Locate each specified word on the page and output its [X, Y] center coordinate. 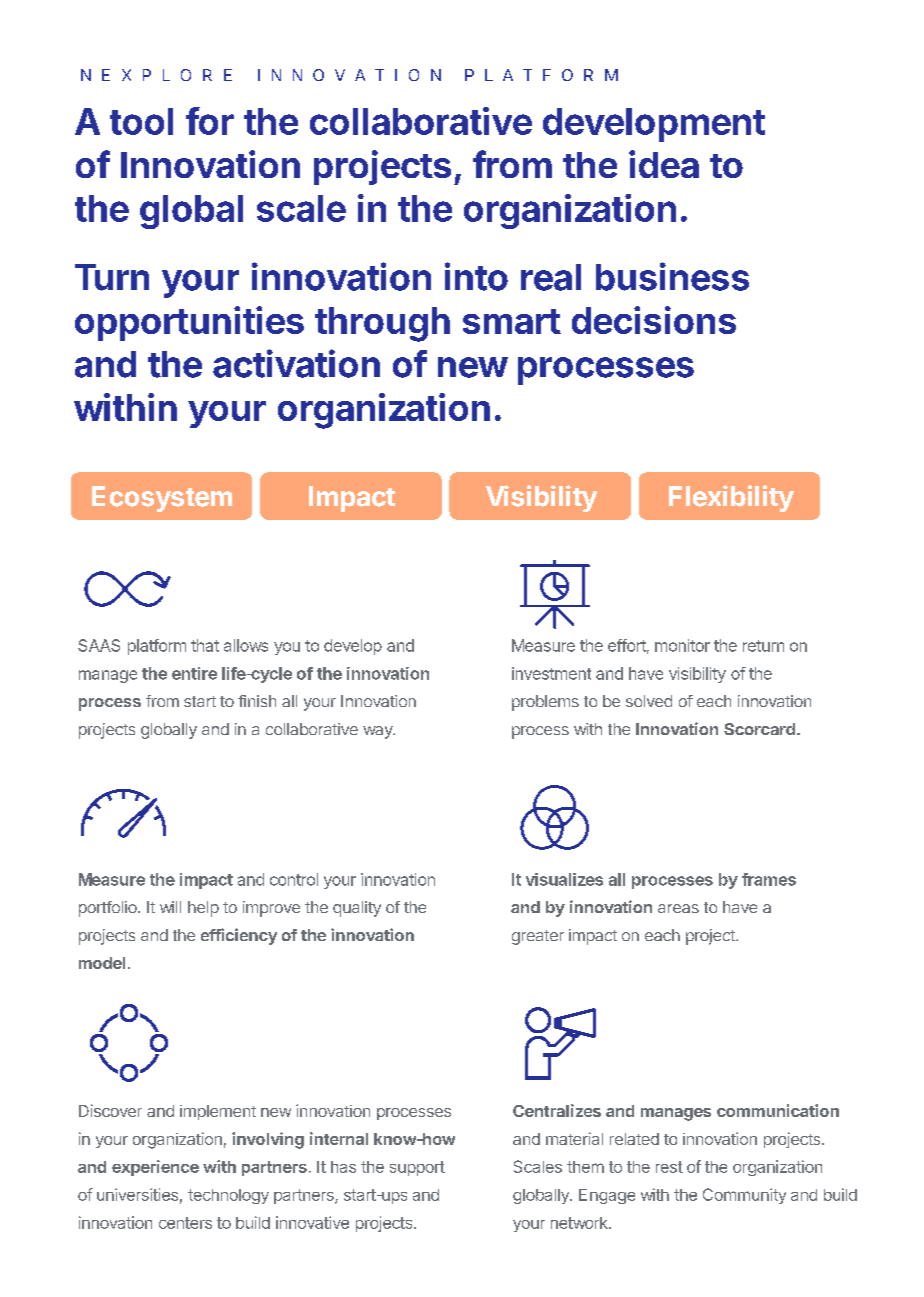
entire [194, 673]
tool [141, 121]
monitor [682, 645]
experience [155, 1168]
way [379, 732]
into [476, 276]
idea [664, 164]
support [417, 1168]
